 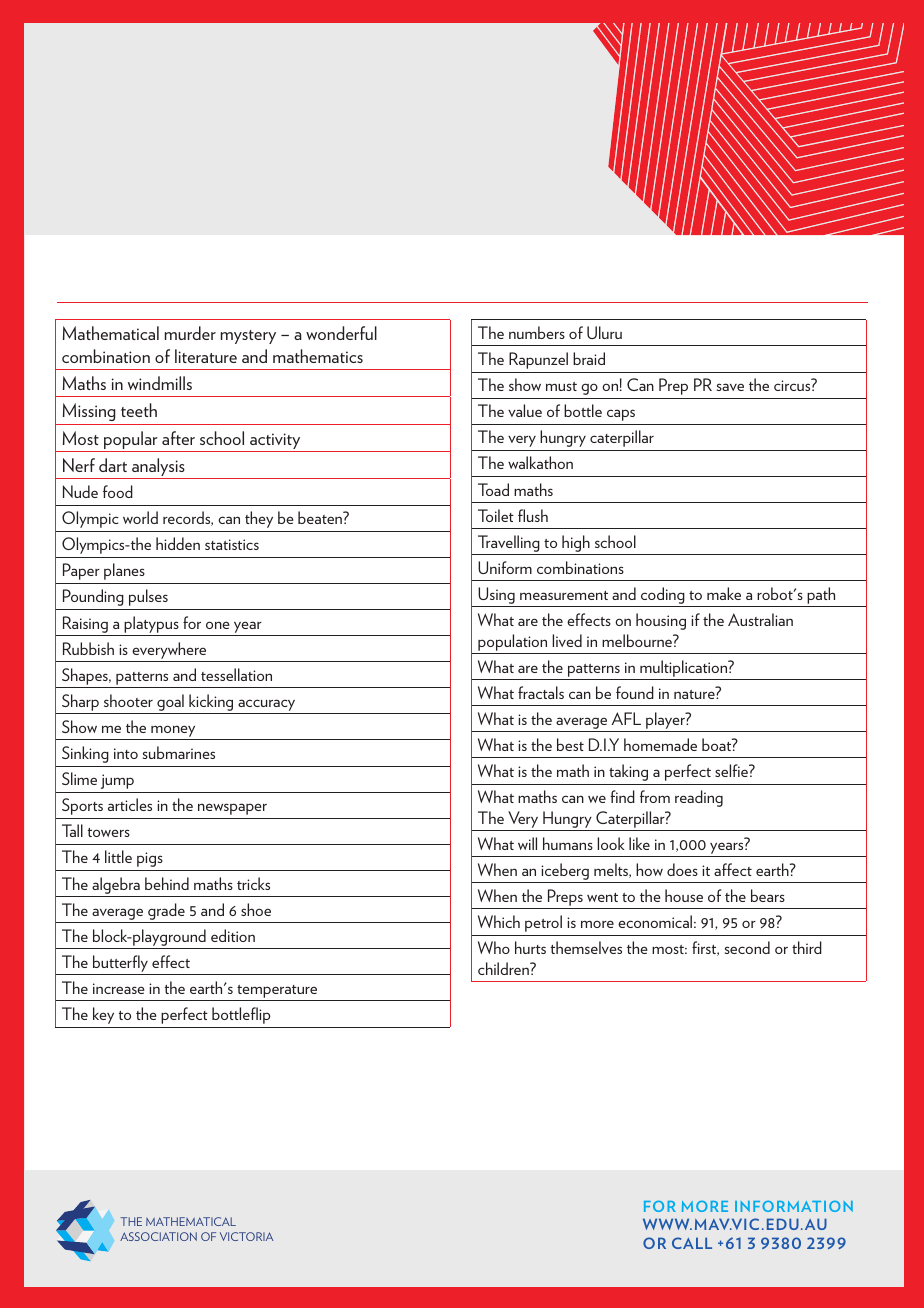 I want to click on literature, so click(x=206, y=356).
